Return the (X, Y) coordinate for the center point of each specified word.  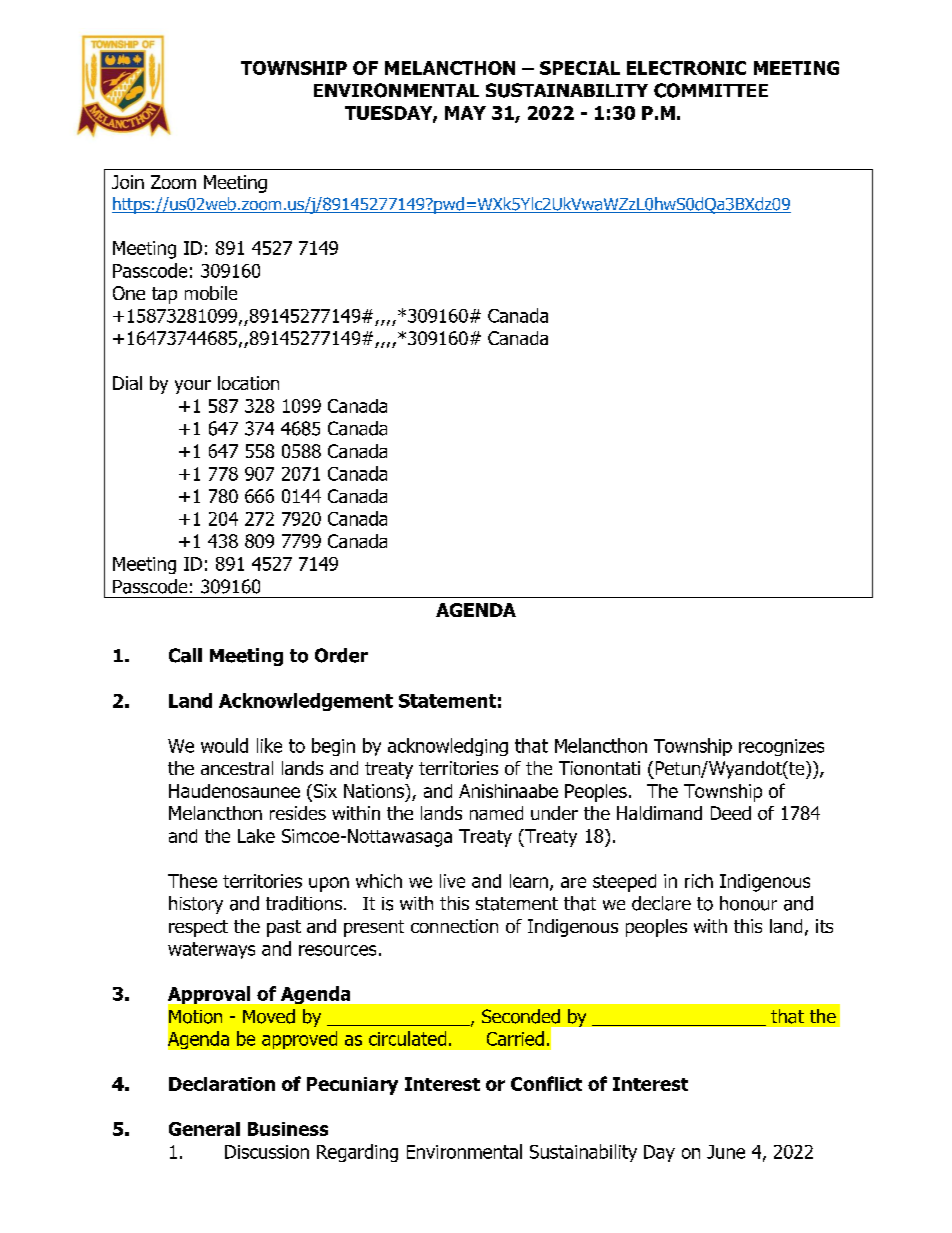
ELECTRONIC (686, 68)
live (452, 881)
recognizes (781, 747)
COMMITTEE (711, 90)
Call (185, 655)
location (248, 383)
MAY (465, 113)
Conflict (546, 1083)
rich (699, 881)
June (726, 1152)
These (192, 881)
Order (341, 655)
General (204, 1129)
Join (128, 182)
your (193, 387)
